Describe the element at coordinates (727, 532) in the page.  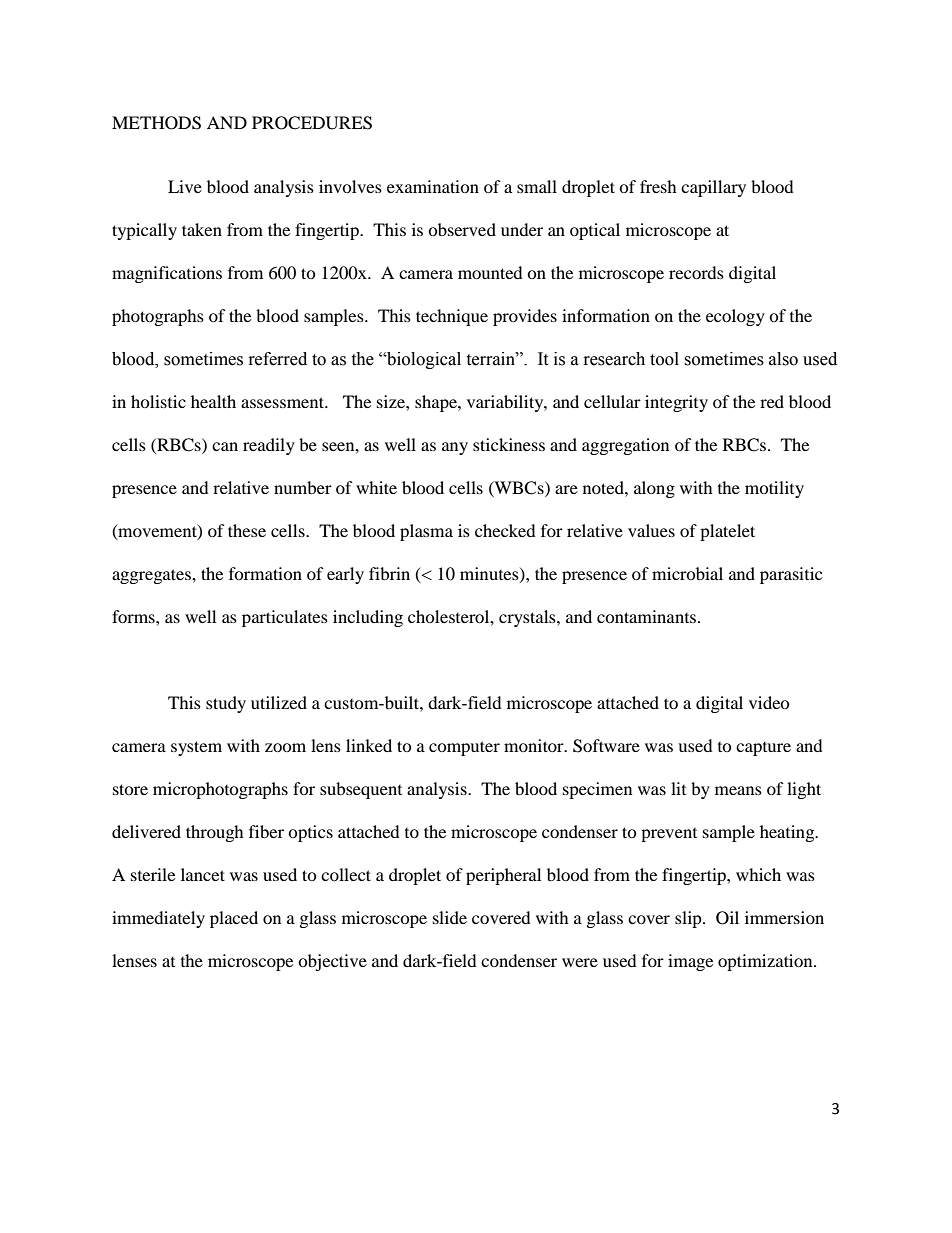
I see `platelet` at that location.
